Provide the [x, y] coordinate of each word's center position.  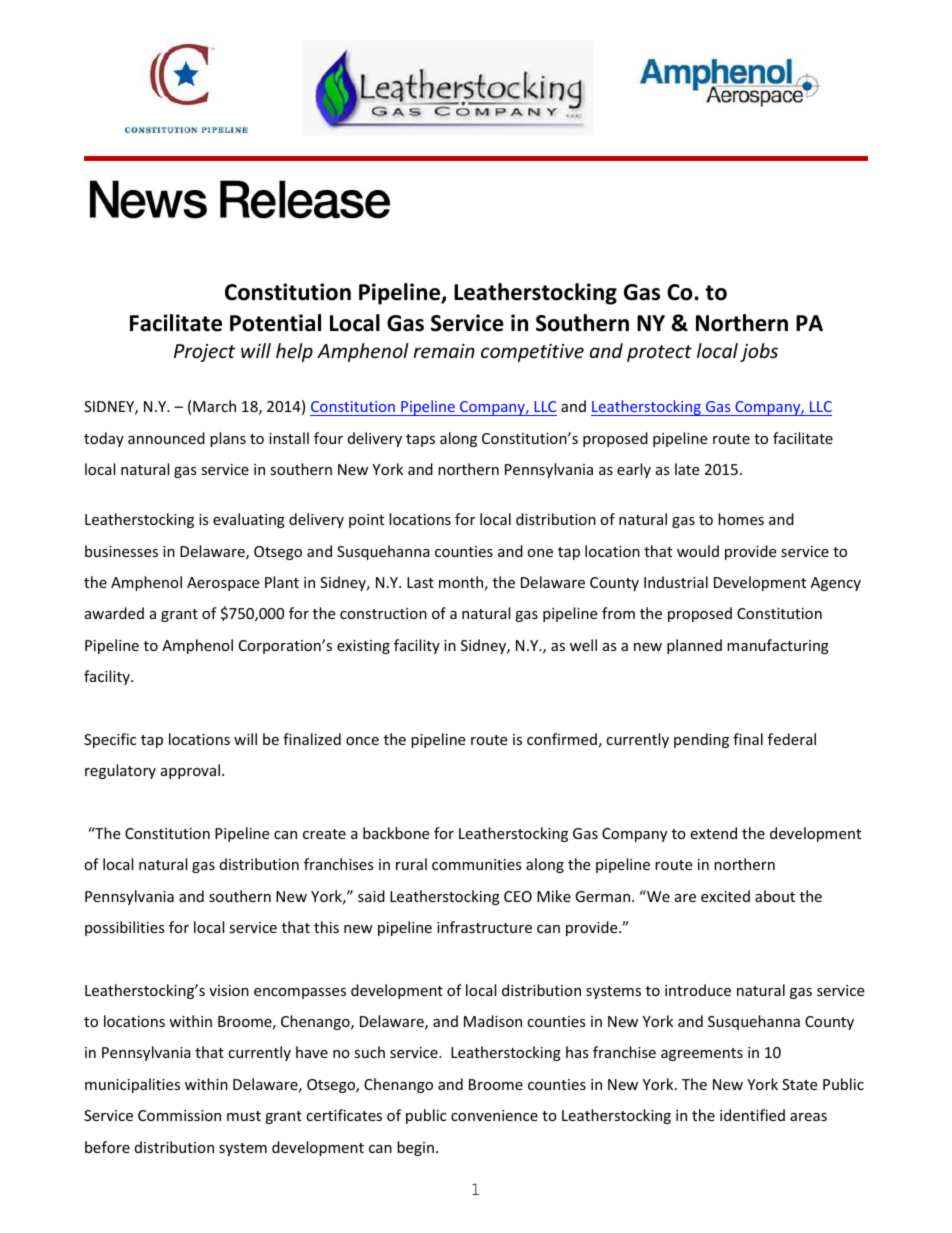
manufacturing [778, 646]
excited [725, 896]
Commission [179, 1115]
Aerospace [223, 584]
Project [204, 353]
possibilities [125, 928]
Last [420, 582]
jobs [759, 352]
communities [477, 864]
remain [444, 351]
